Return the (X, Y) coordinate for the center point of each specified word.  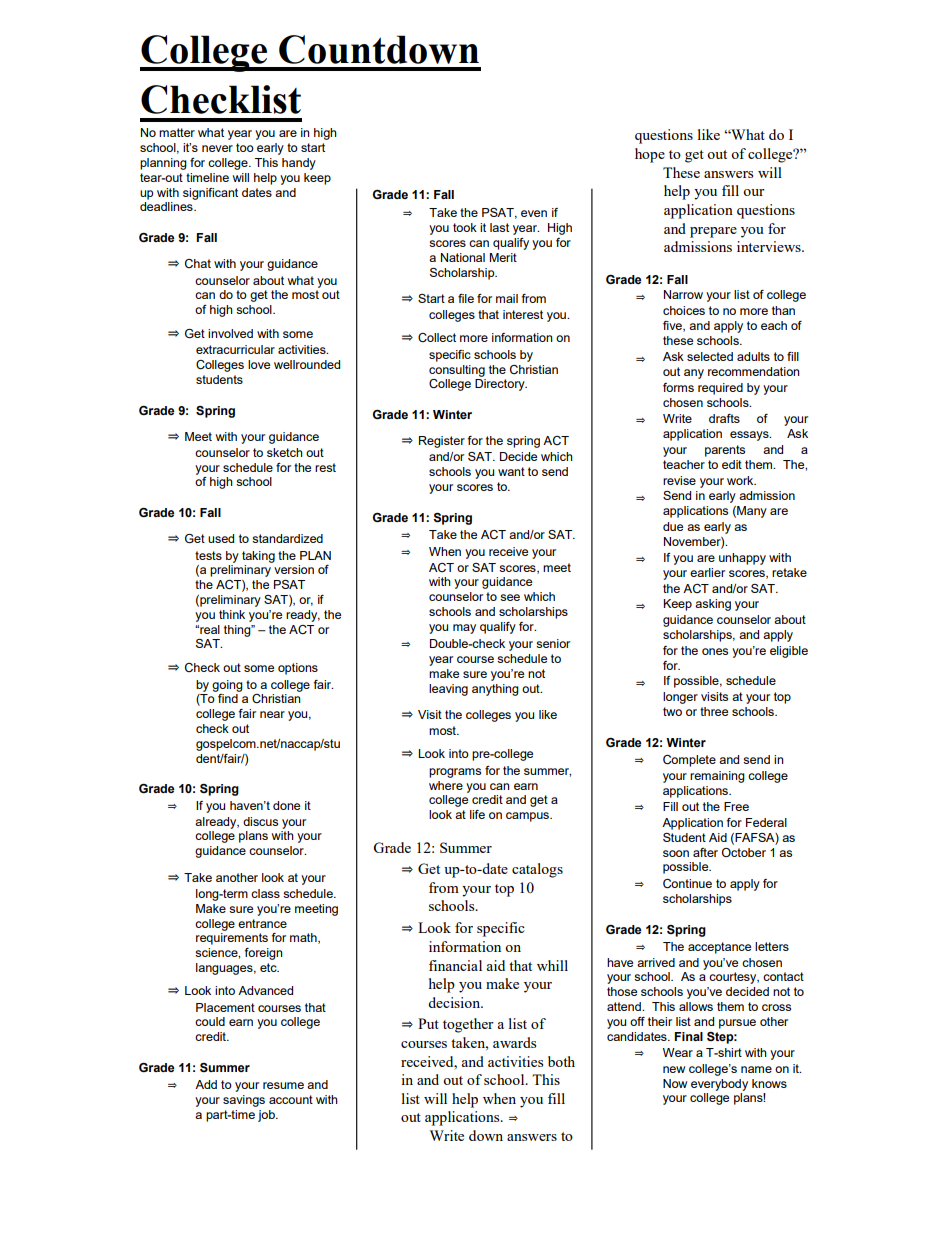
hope (650, 155)
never (217, 148)
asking (713, 605)
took (465, 227)
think (232, 614)
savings (244, 1101)
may (464, 629)
